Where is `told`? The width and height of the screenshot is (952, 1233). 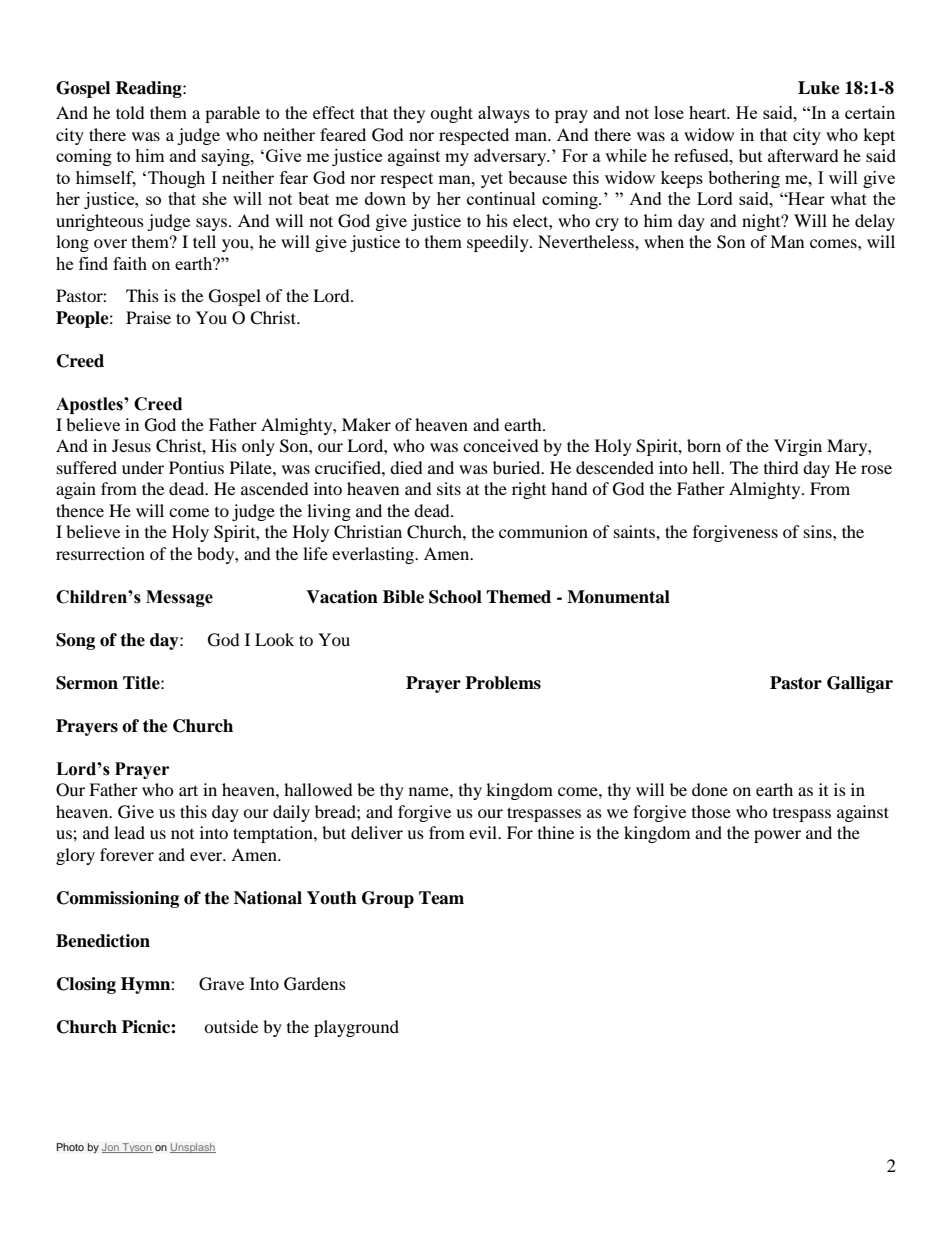
told is located at coordinates (130, 112).
